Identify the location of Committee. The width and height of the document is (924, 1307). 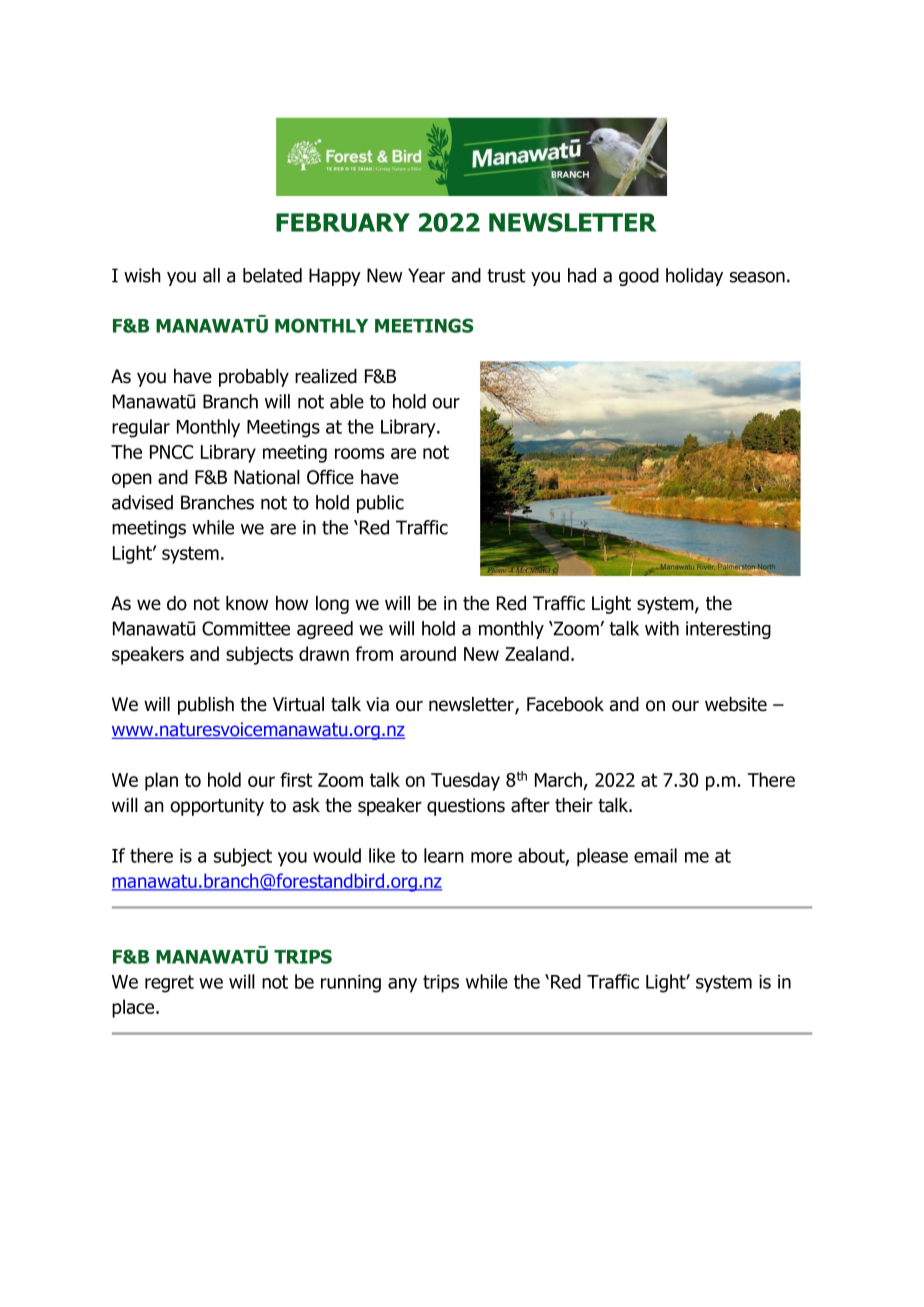
(246, 628).
